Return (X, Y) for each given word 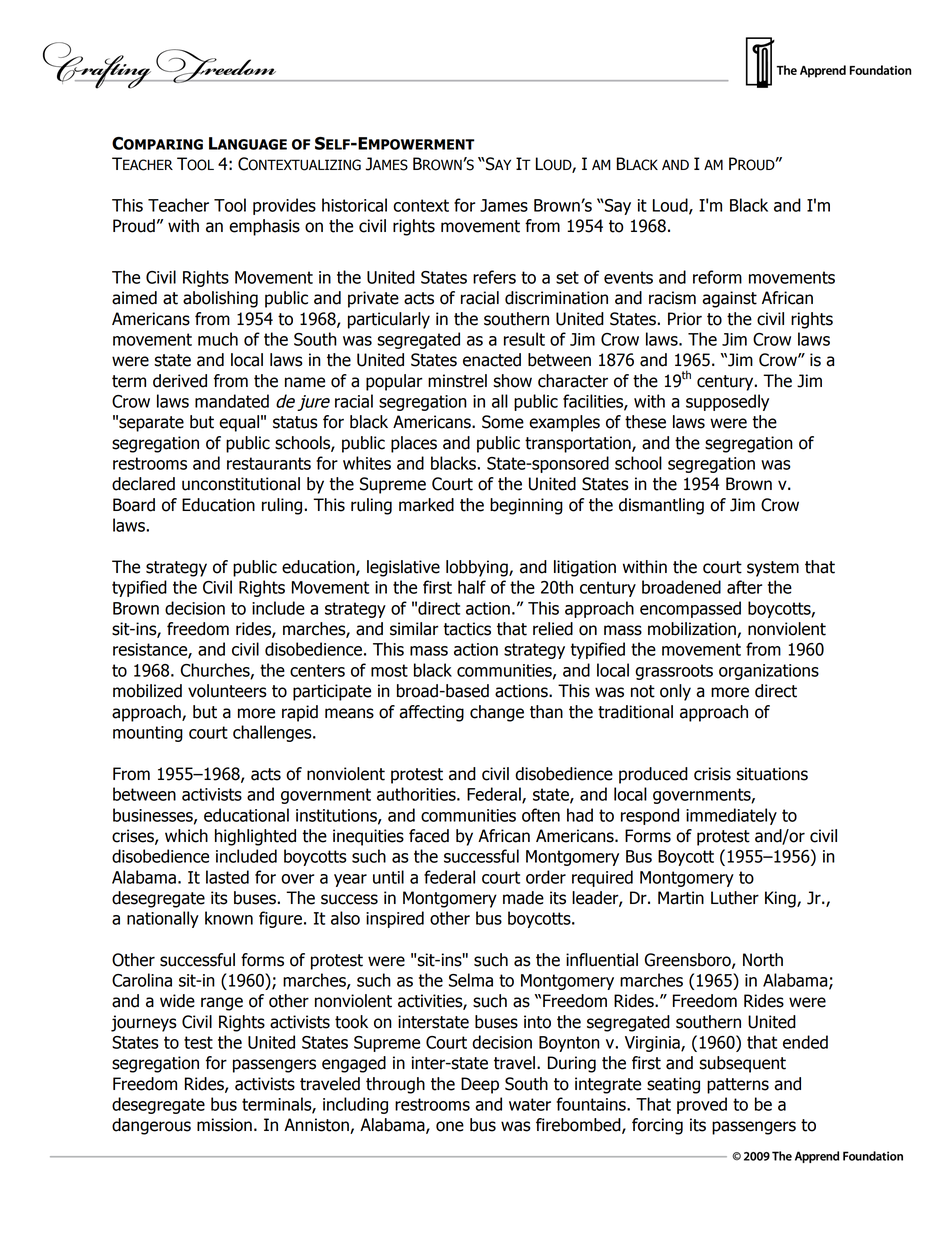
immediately (731, 816)
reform (717, 277)
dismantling (661, 506)
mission (224, 1125)
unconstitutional (241, 484)
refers (494, 277)
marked (426, 505)
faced (429, 836)
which (186, 836)
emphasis (264, 227)
